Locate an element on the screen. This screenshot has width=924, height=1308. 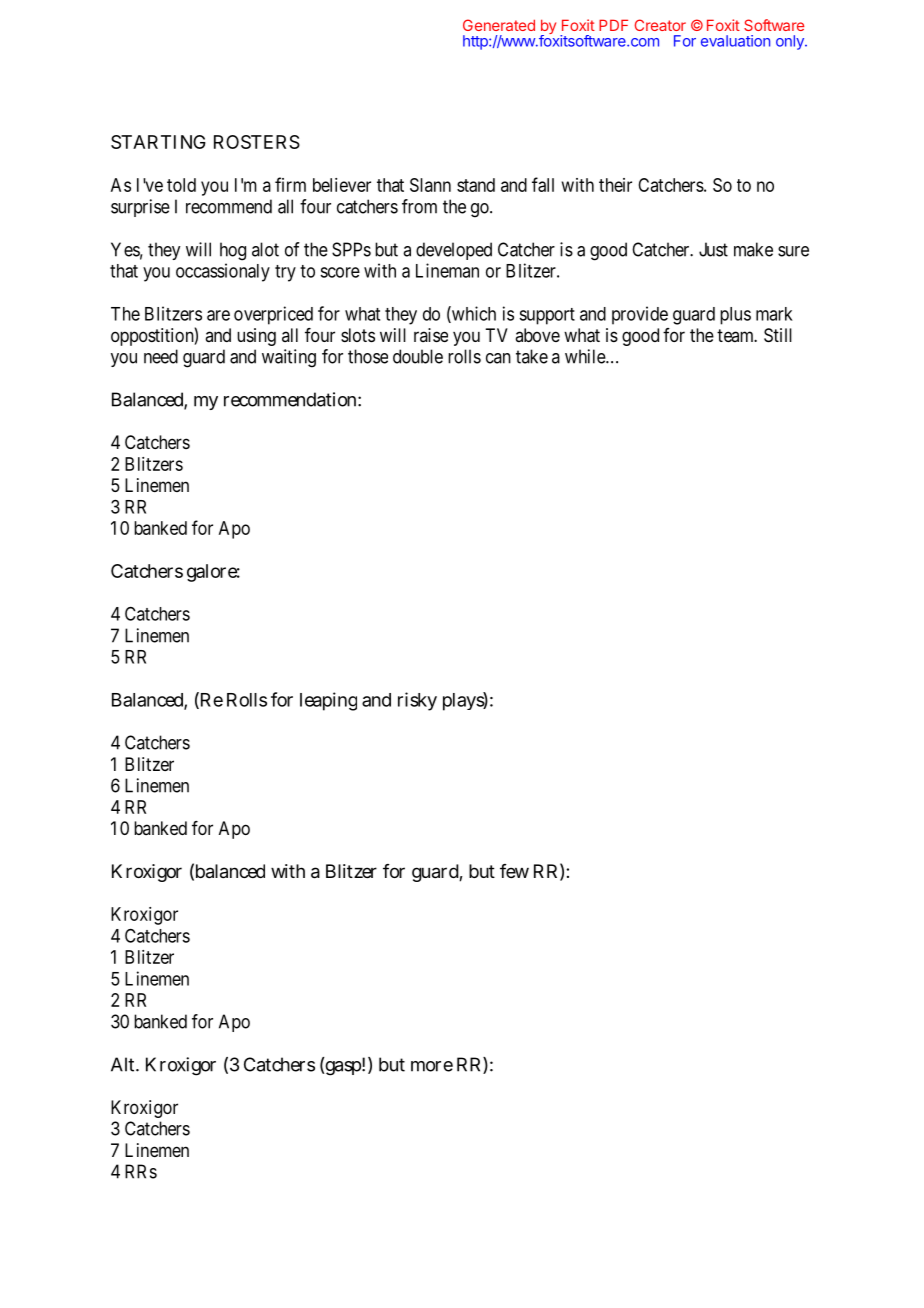
more is located at coordinates (432, 1066).
